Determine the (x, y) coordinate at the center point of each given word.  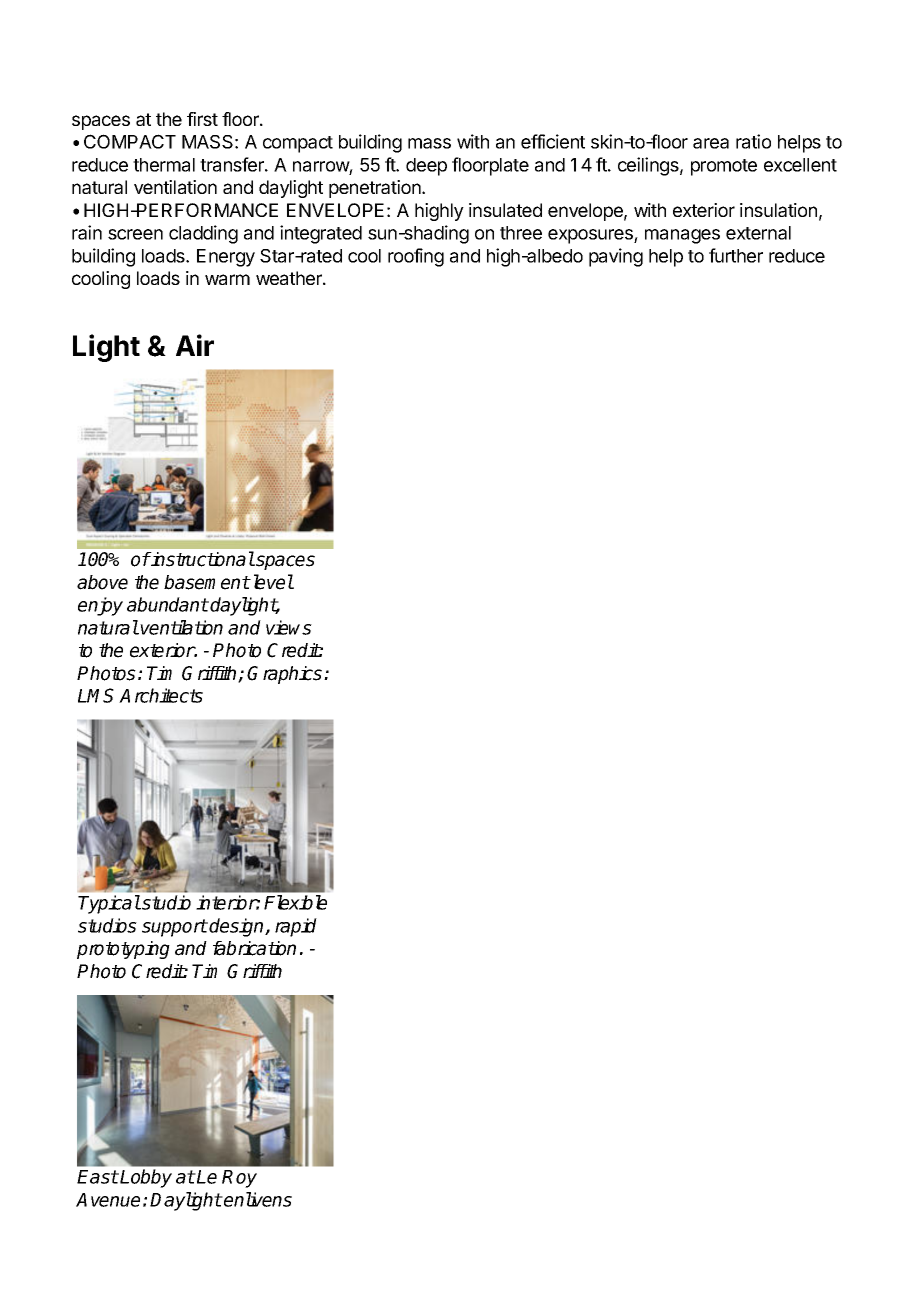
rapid (296, 927)
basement (207, 582)
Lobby (146, 1178)
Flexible (295, 902)
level (272, 582)
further (736, 255)
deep (426, 167)
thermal (164, 165)
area (711, 143)
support (175, 928)
